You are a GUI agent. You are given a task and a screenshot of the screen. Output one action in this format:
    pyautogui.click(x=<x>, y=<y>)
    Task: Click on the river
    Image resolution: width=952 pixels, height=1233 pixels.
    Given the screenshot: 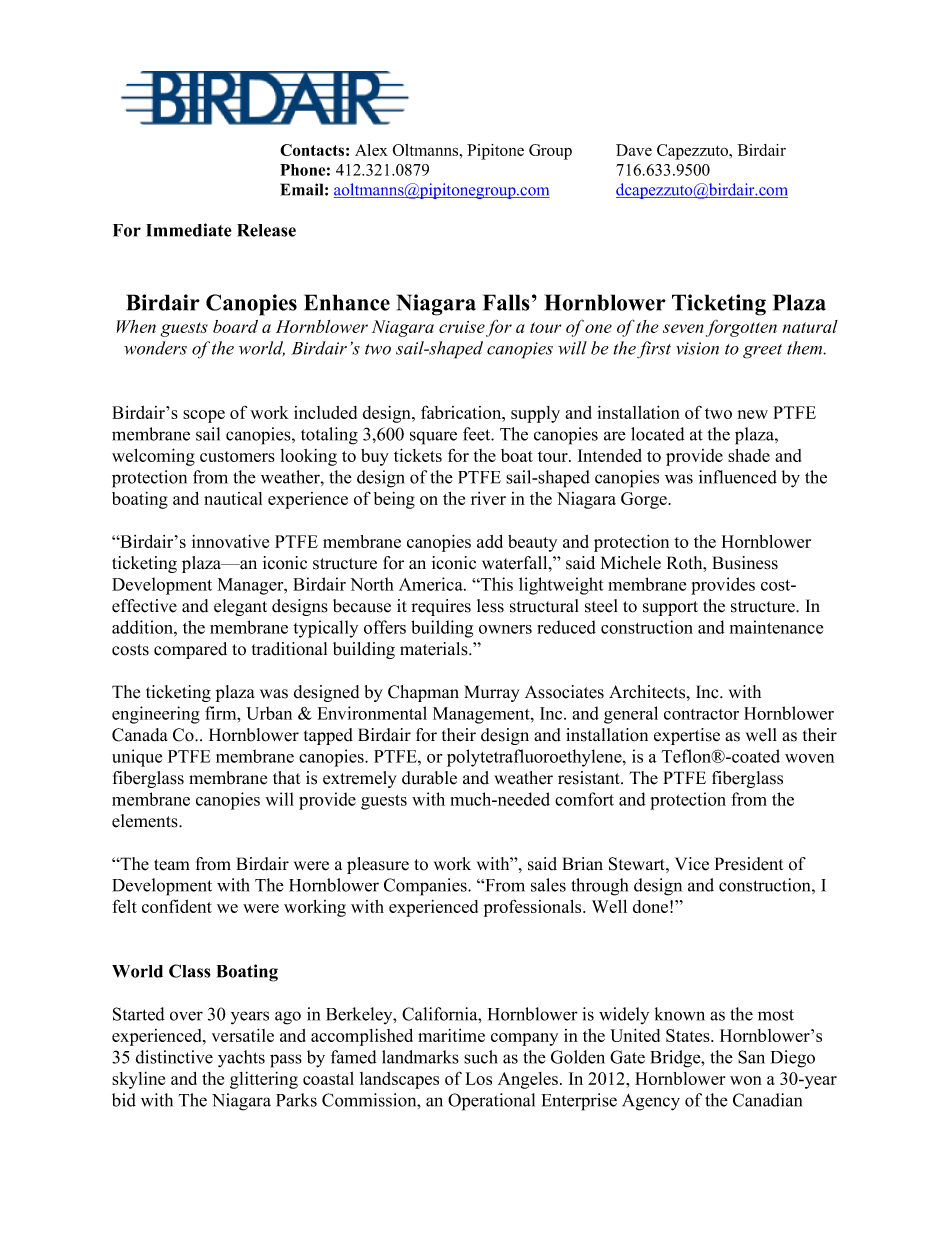 What is the action you would take?
    pyautogui.click(x=488, y=498)
